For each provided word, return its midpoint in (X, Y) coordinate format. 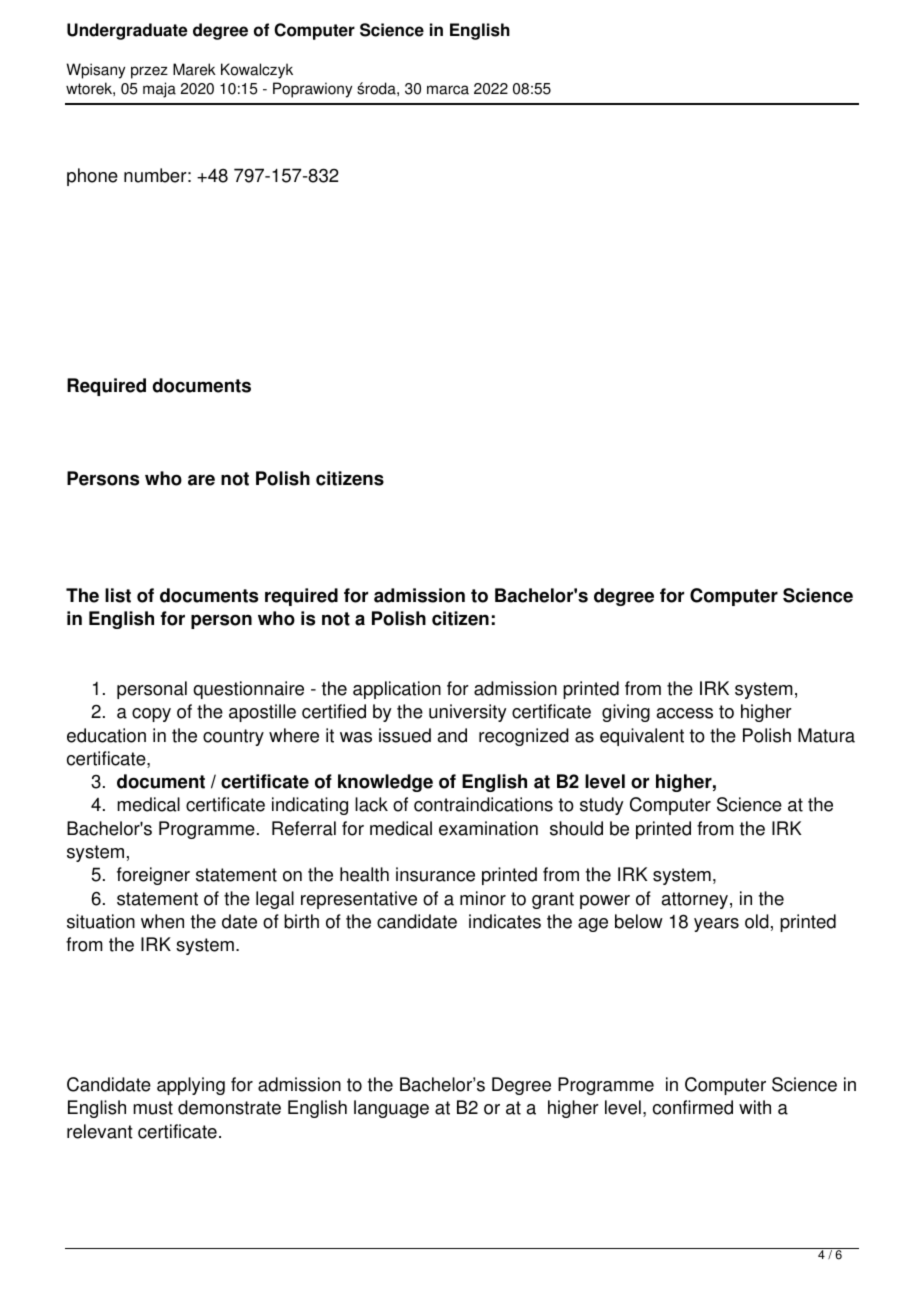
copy (151, 715)
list (118, 595)
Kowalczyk (257, 71)
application (397, 690)
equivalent (642, 737)
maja (159, 90)
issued (405, 735)
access (685, 713)
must (153, 1108)
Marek (194, 69)
